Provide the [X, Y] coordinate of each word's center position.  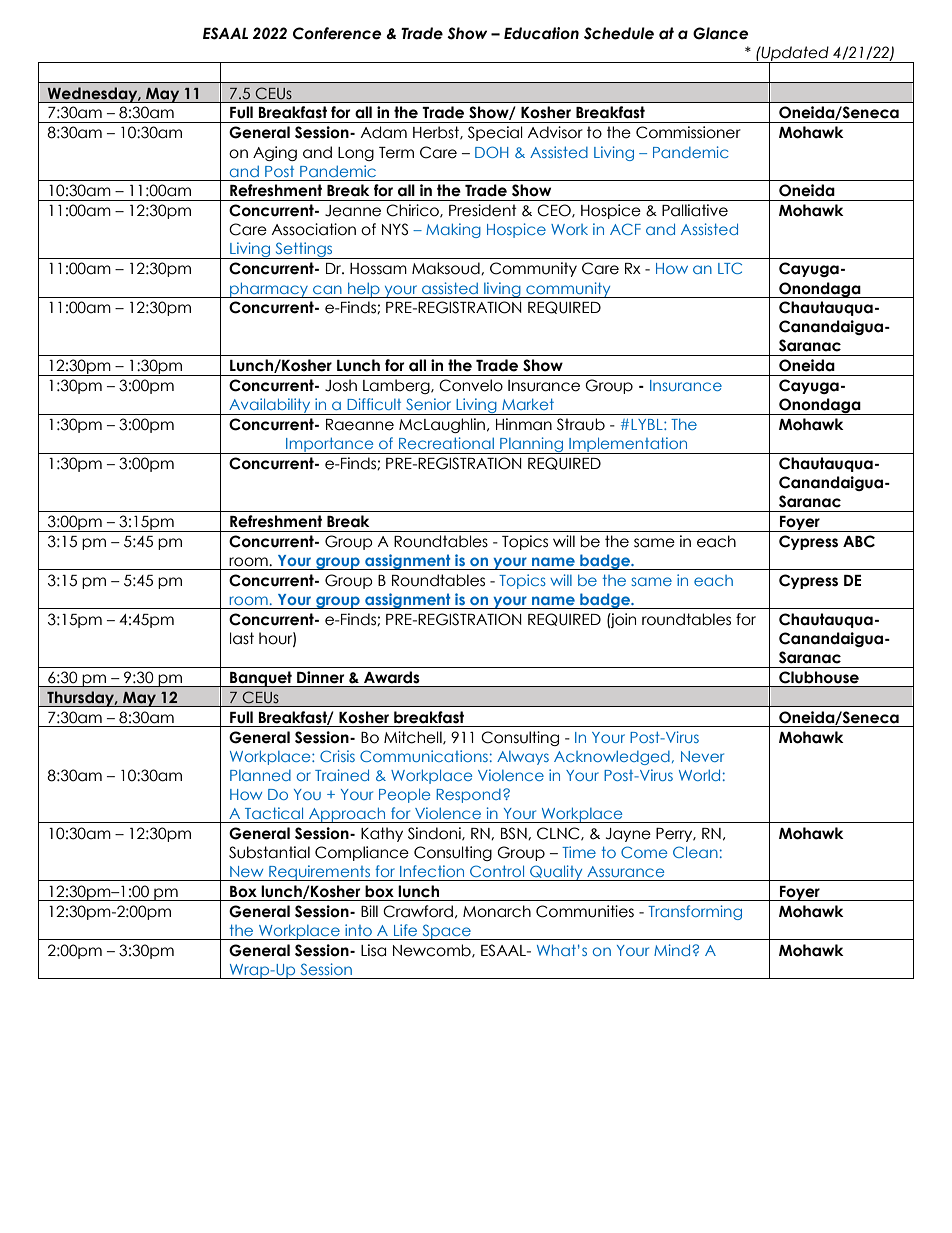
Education [541, 33]
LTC [730, 268]
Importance [330, 445]
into [358, 930]
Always [523, 758]
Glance [721, 33]
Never [702, 756]
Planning [532, 445]
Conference [337, 33]
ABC [859, 541]
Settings [304, 250]
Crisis [337, 756]
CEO [555, 211]
